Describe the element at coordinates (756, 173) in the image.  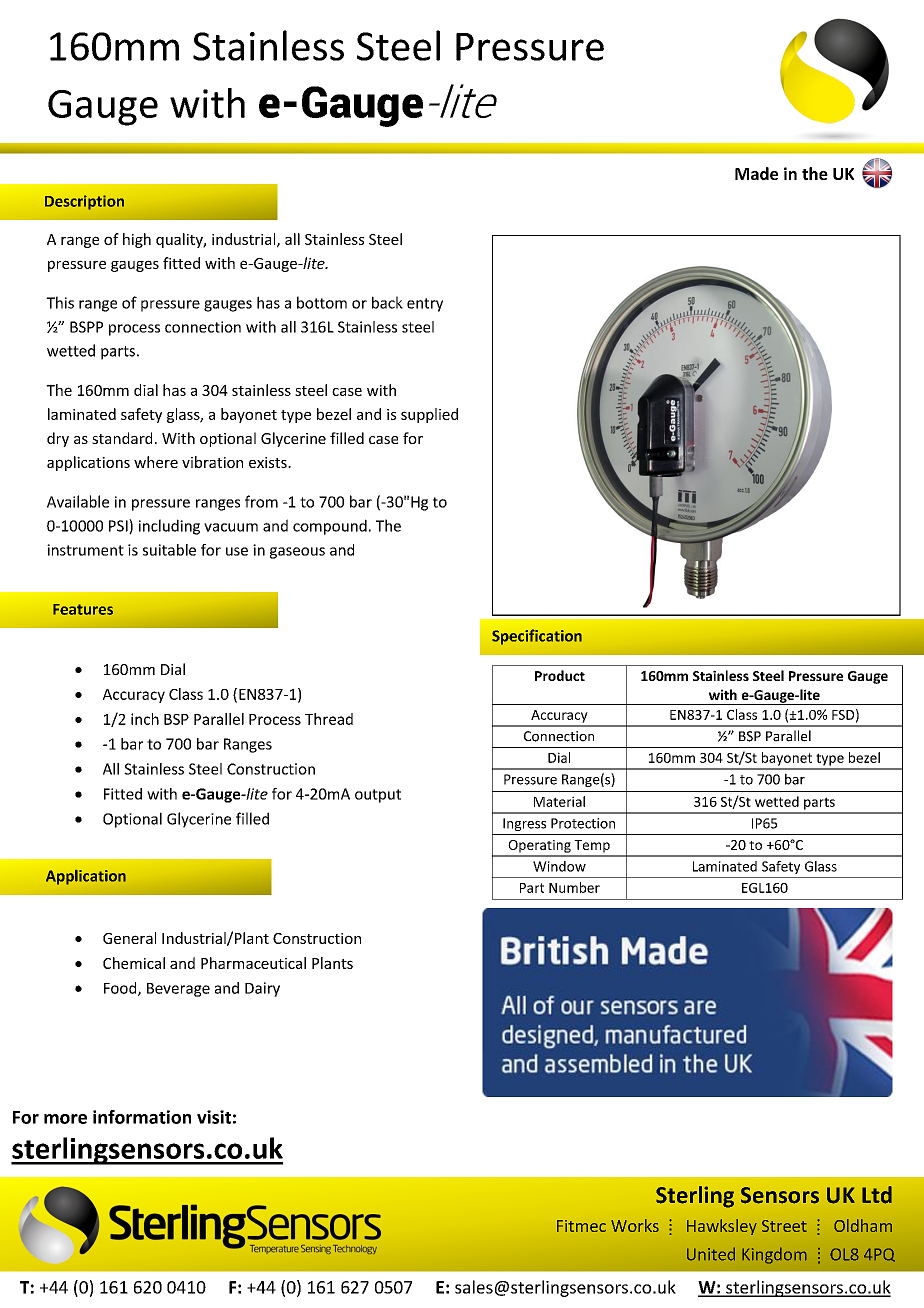
I see `Made` at that location.
